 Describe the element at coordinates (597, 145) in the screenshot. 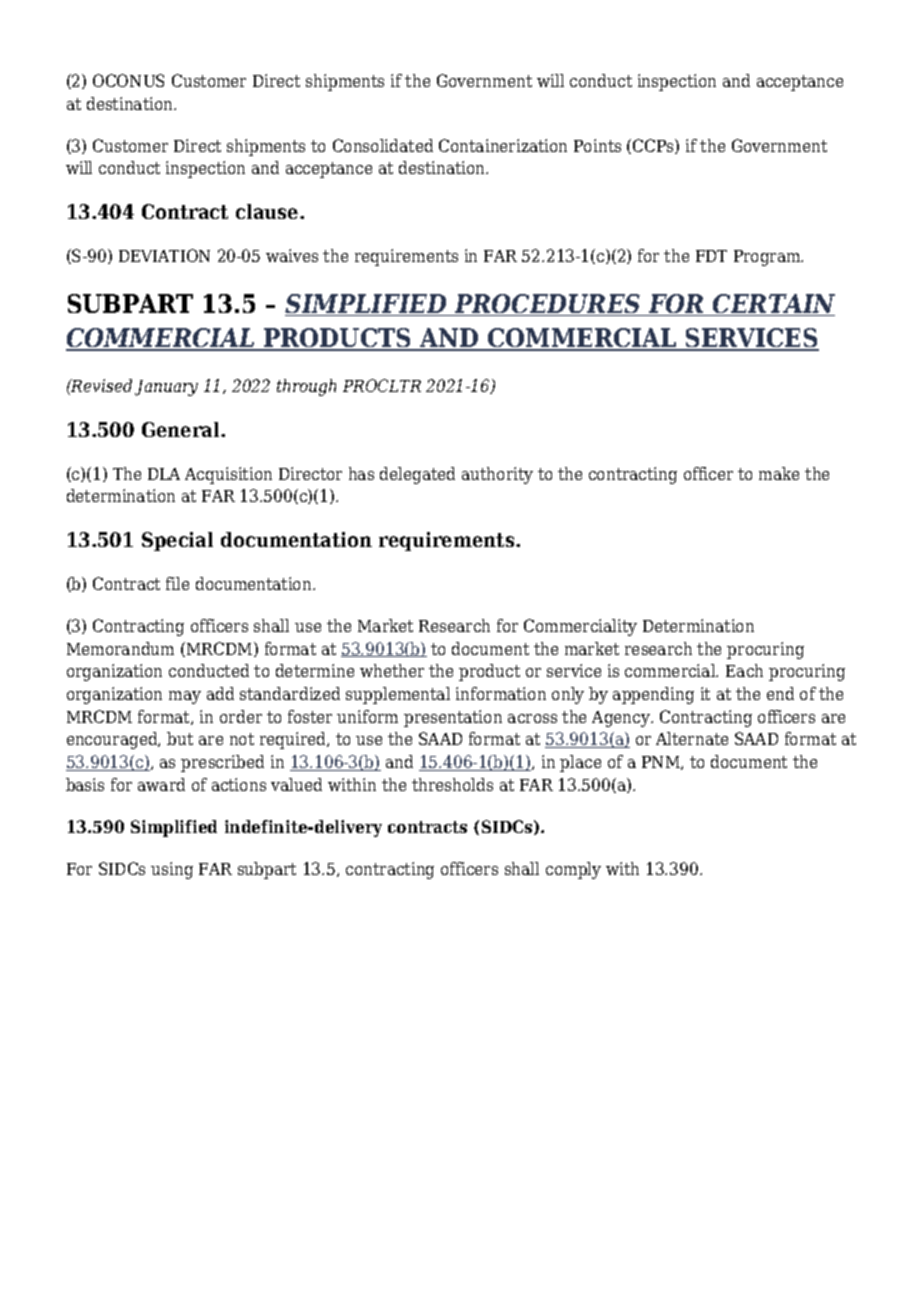

I see `Points` at that location.
